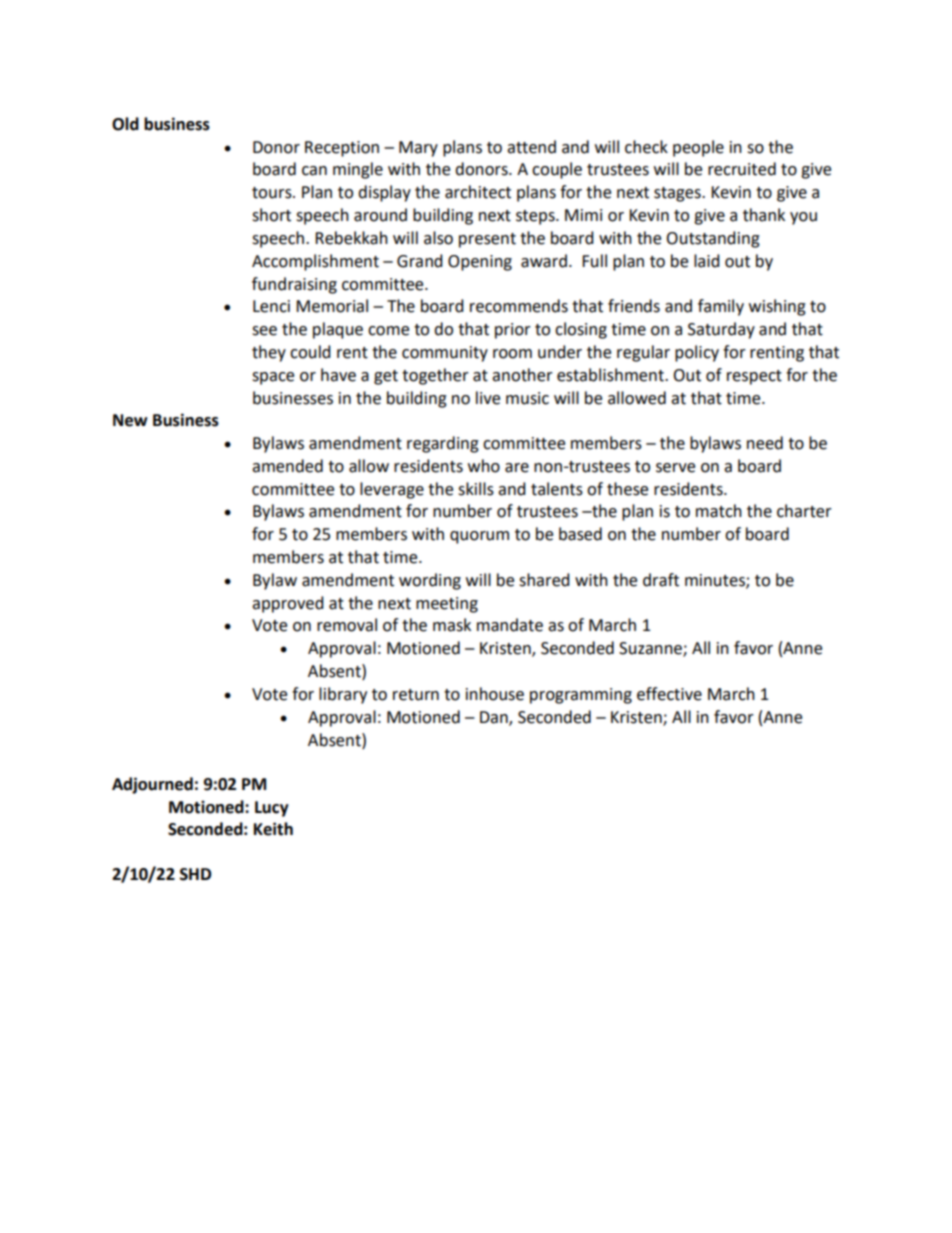 The image size is (952, 1233). What do you see at coordinates (195, 874) in the document?
I see `SHD` at bounding box center [195, 874].
